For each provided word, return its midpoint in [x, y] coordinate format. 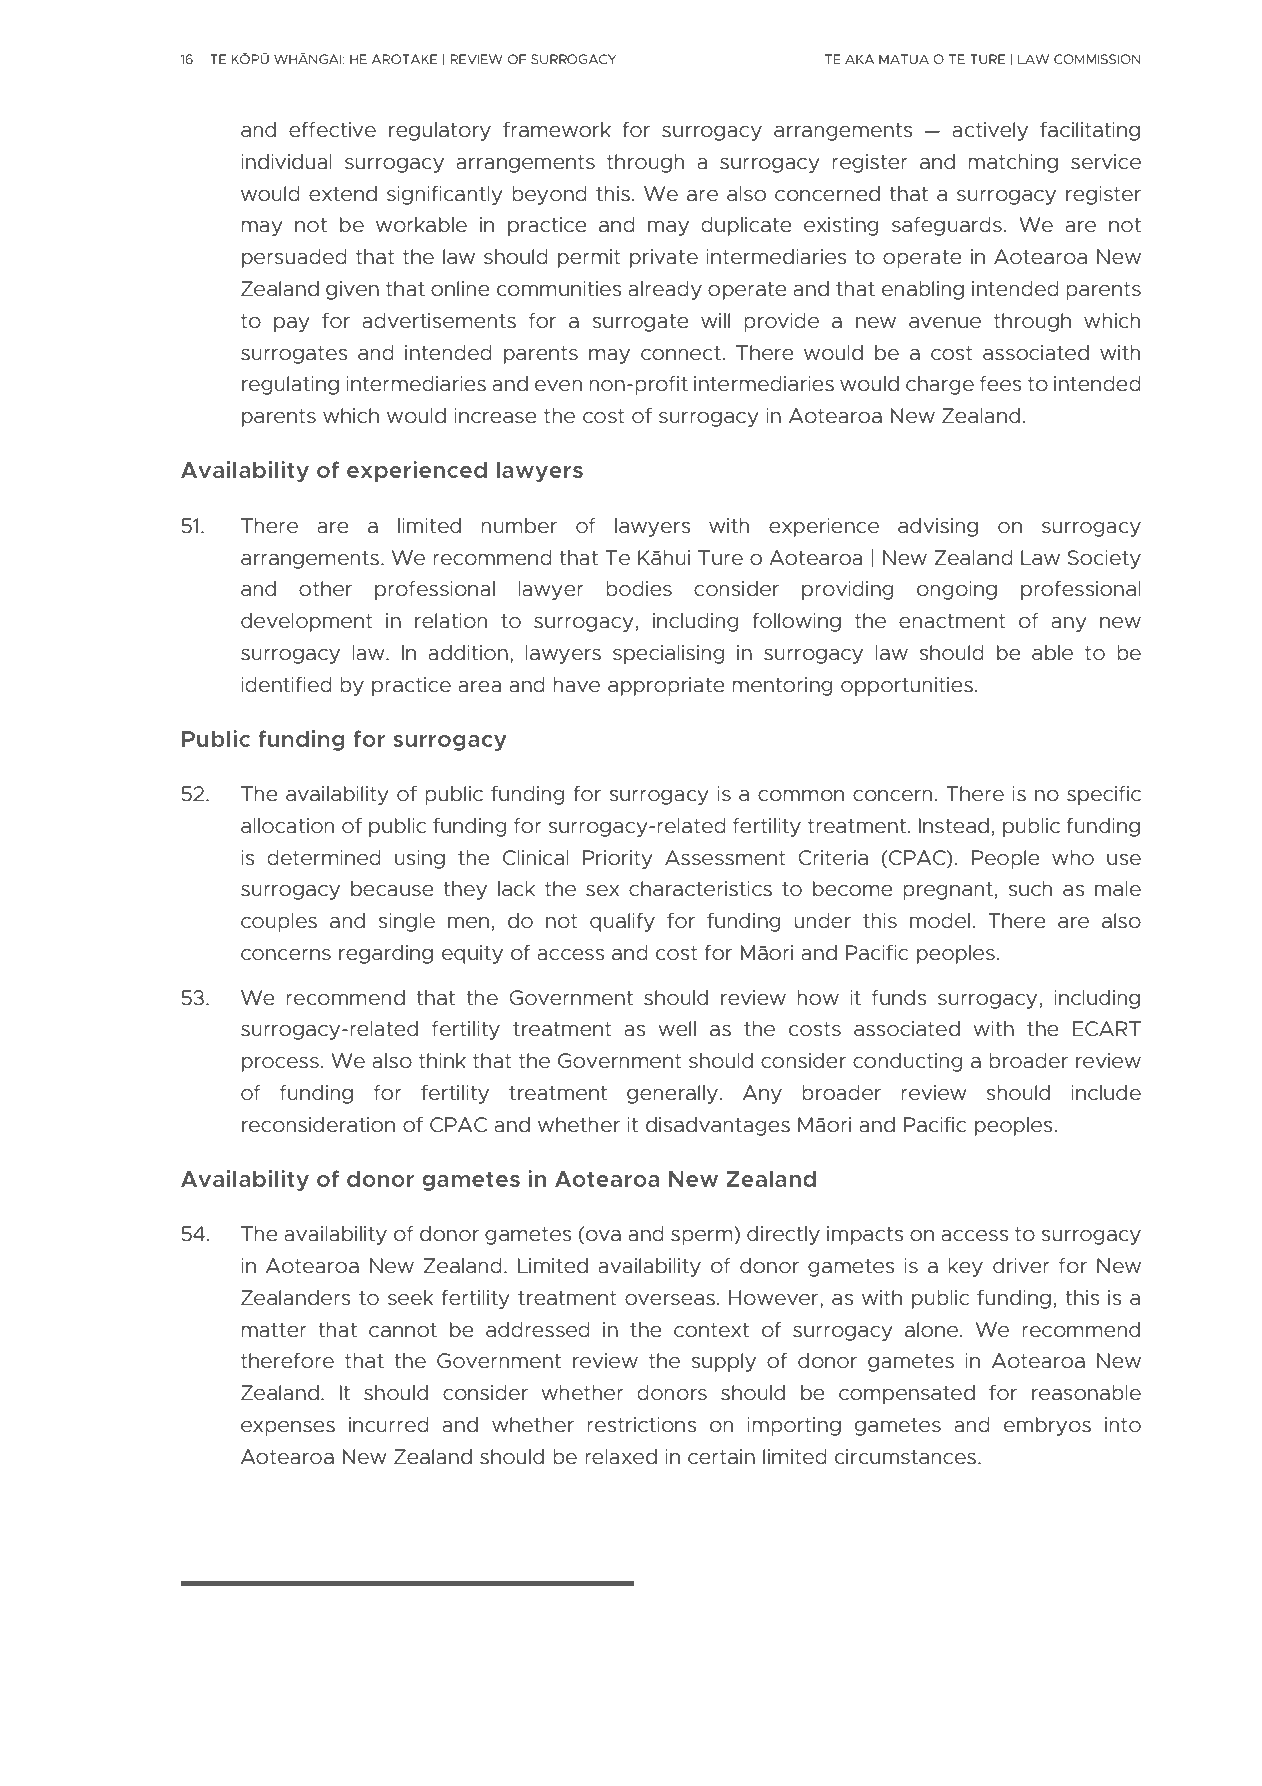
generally [672, 1094]
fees [1000, 384]
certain [721, 1457]
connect [681, 353]
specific [1104, 795]
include [1106, 1093]
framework [557, 130]
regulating [290, 385]
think [442, 1061]
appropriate [666, 686]
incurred [389, 1425]
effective [332, 130]
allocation [287, 826]
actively [990, 131]
